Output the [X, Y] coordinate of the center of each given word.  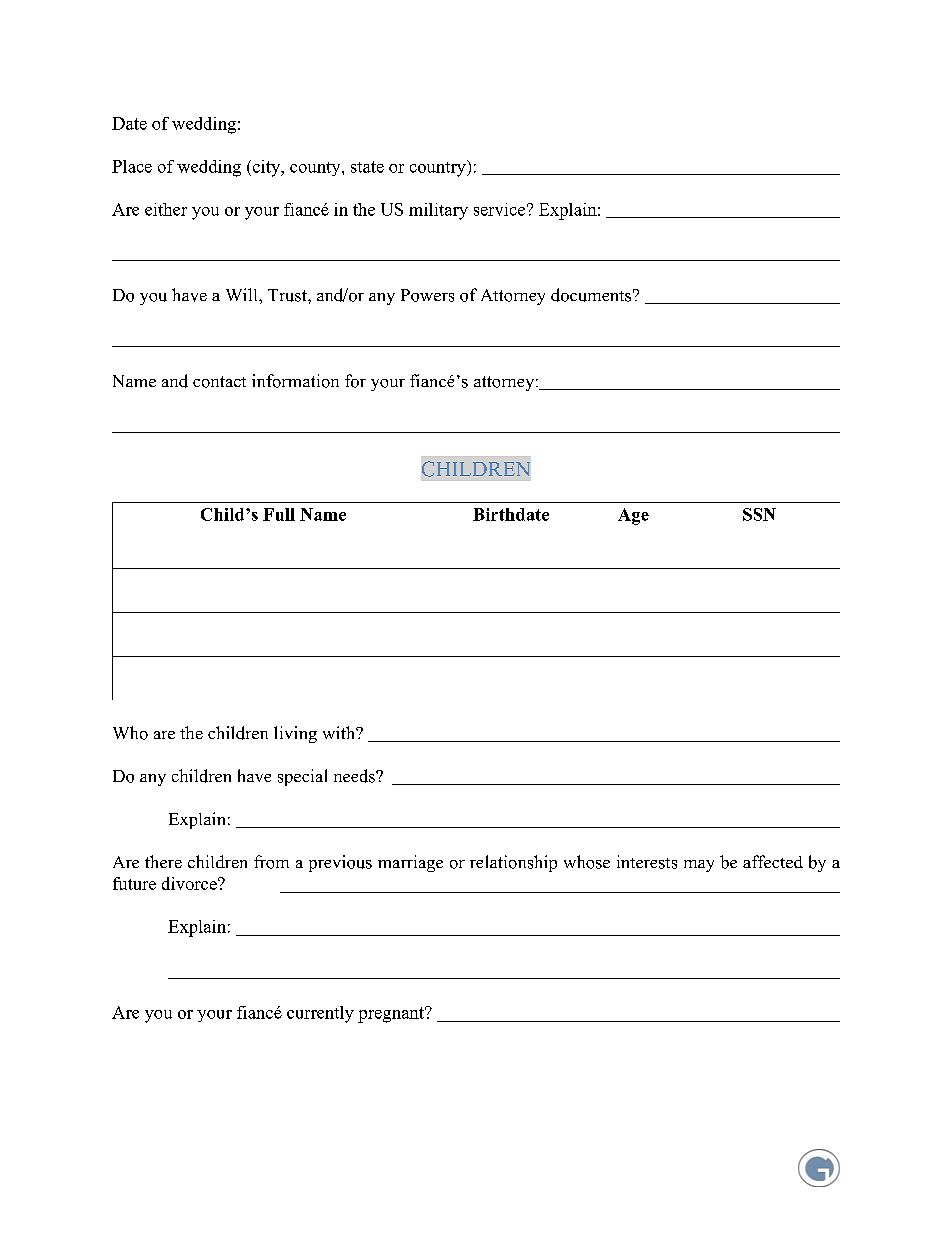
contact [219, 382]
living [295, 734]
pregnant [392, 1015]
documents [591, 295]
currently [320, 1014]
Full [279, 514]
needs [355, 776]
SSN [759, 514]
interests [647, 862]
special [302, 777]
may [699, 866]
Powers [427, 295]
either [166, 209]
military [438, 211]
